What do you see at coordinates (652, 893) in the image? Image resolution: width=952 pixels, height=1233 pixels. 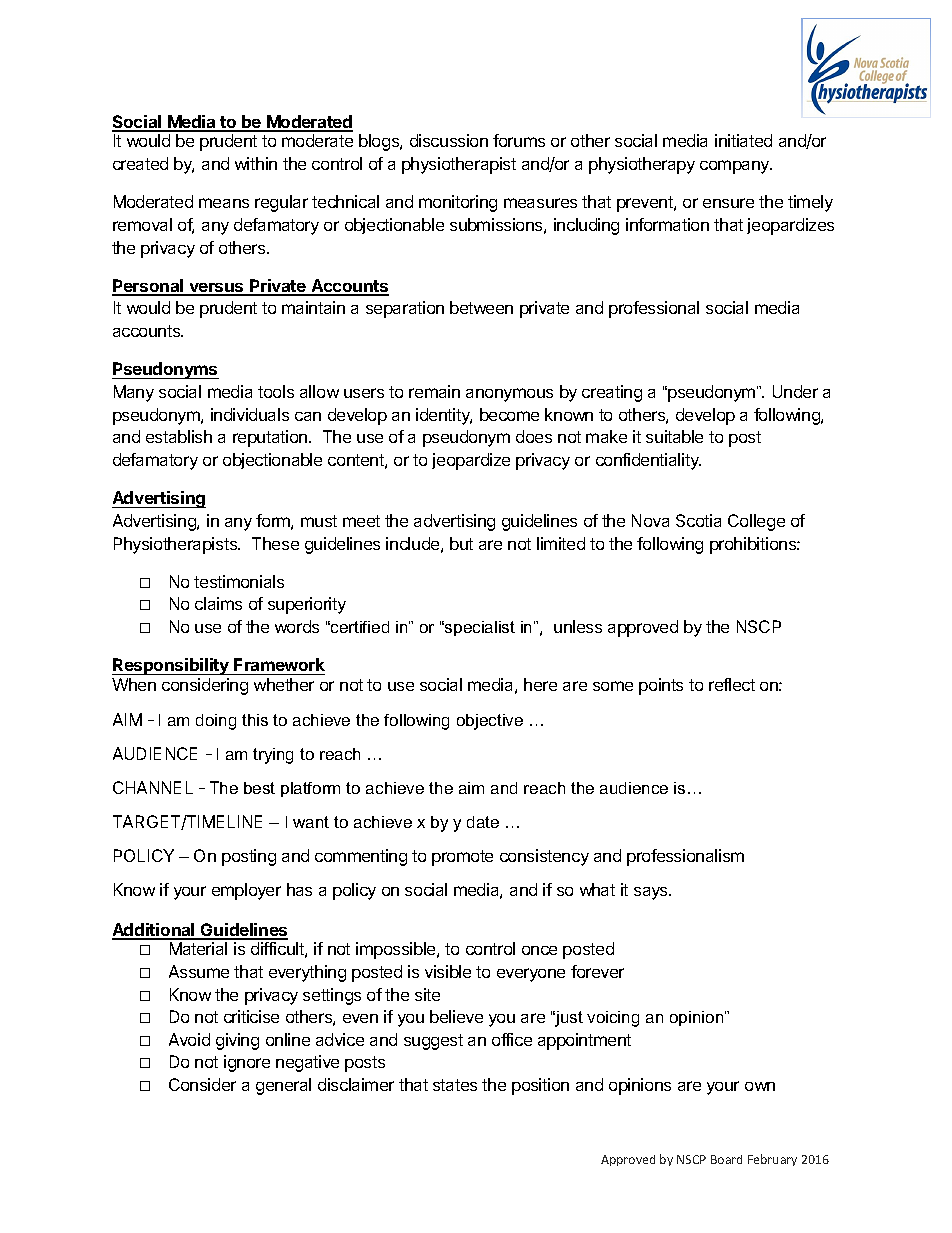 I see `says` at bounding box center [652, 893].
